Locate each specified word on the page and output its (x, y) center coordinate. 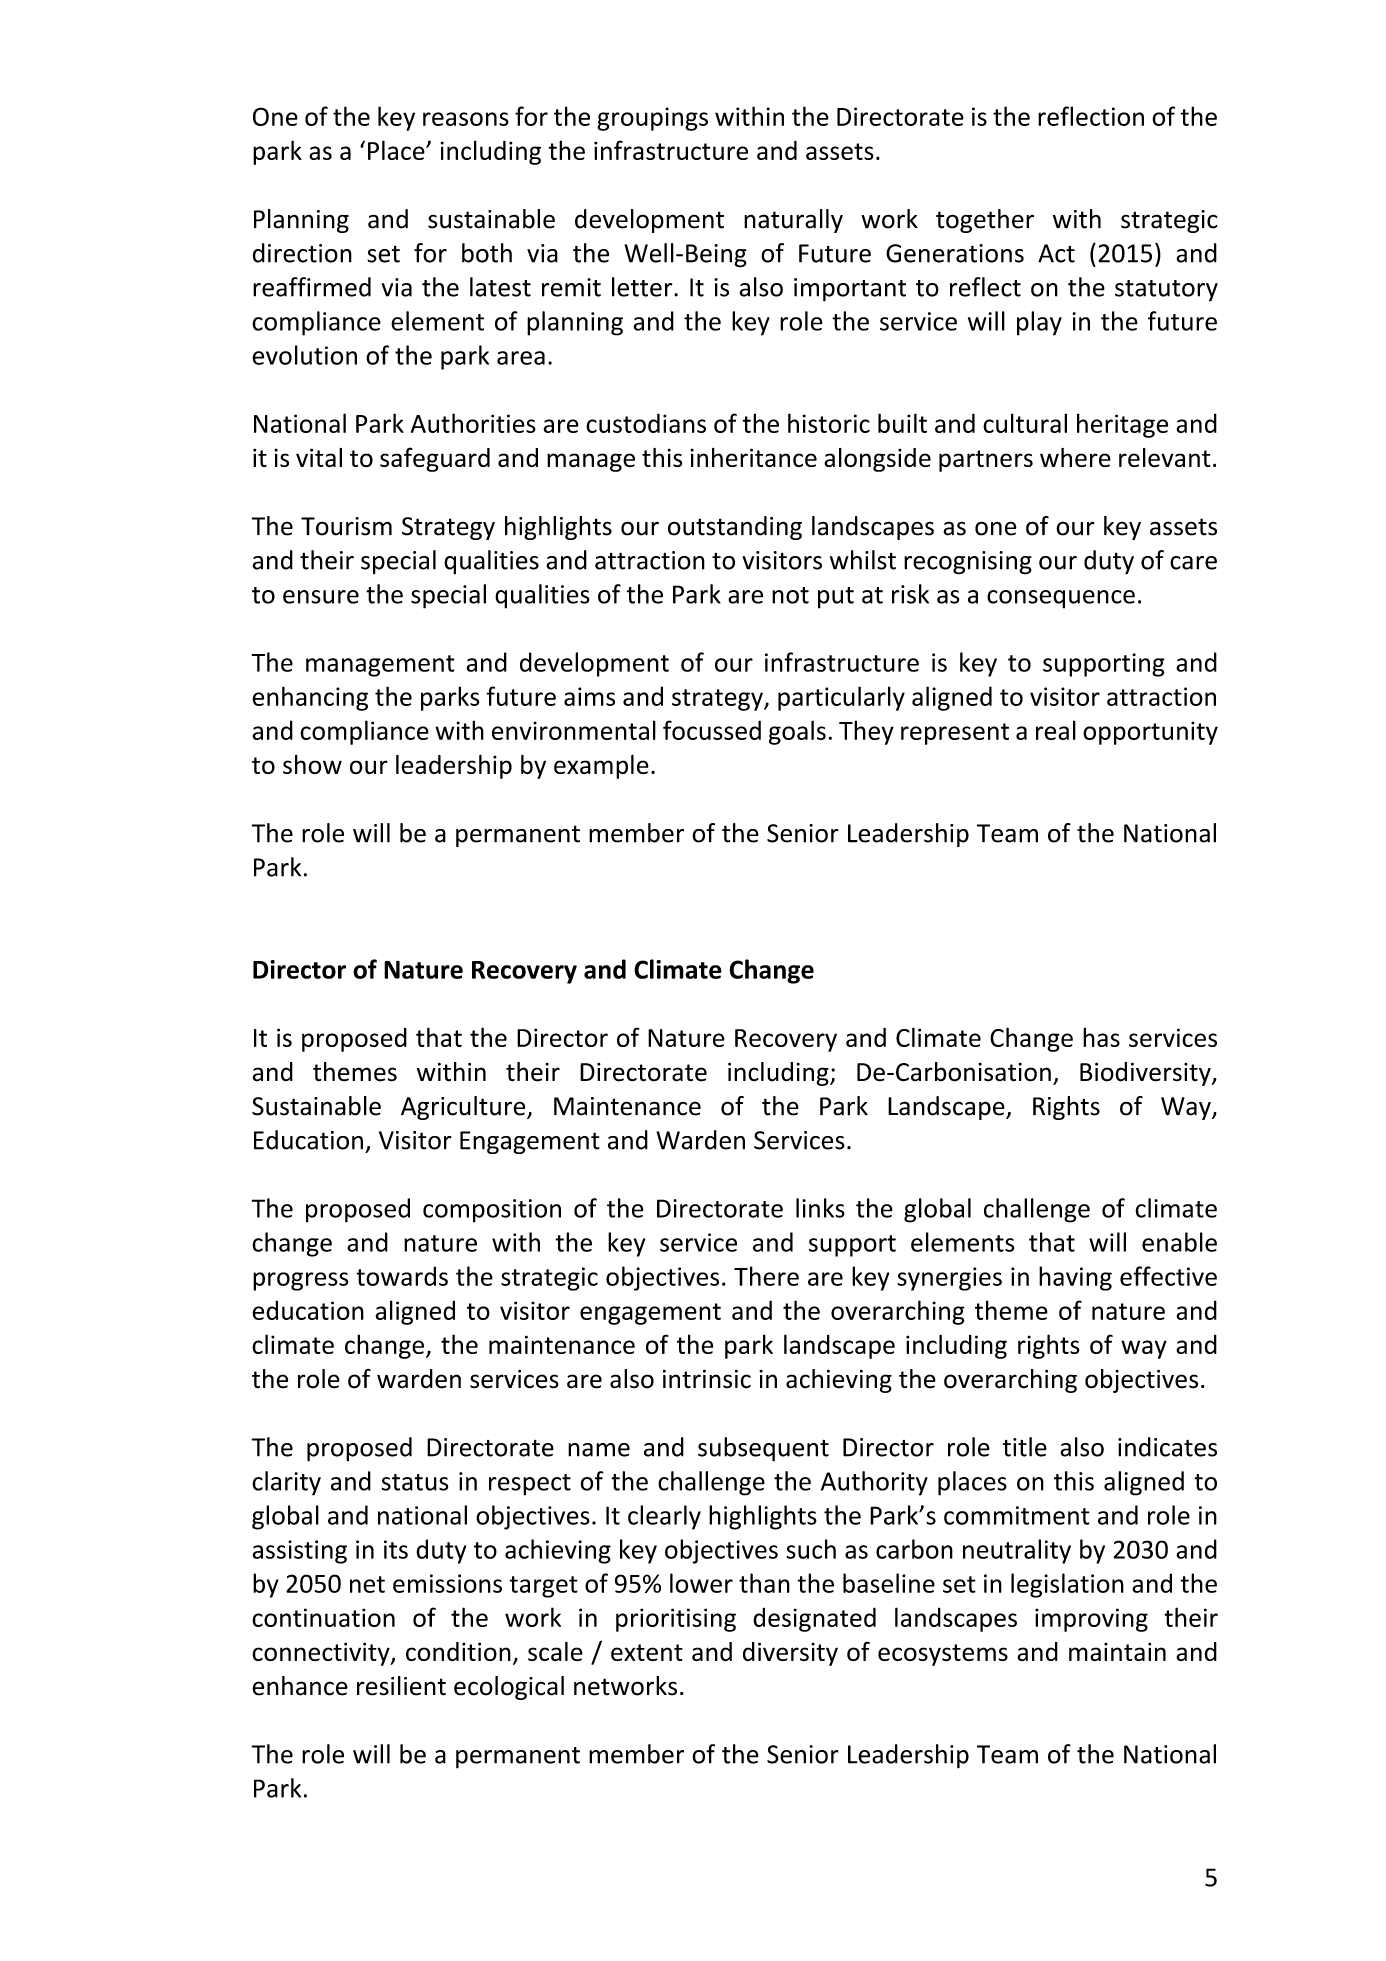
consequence (1061, 599)
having (1075, 1278)
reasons (466, 119)
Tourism (346, 526)
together (985, 221)
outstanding (735, 528)
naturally (793, 221)
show (312, 764)
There (766, 1276)
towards (402, 1276)
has (1101, 1037)
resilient (401, 1686)
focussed (712, 730)
